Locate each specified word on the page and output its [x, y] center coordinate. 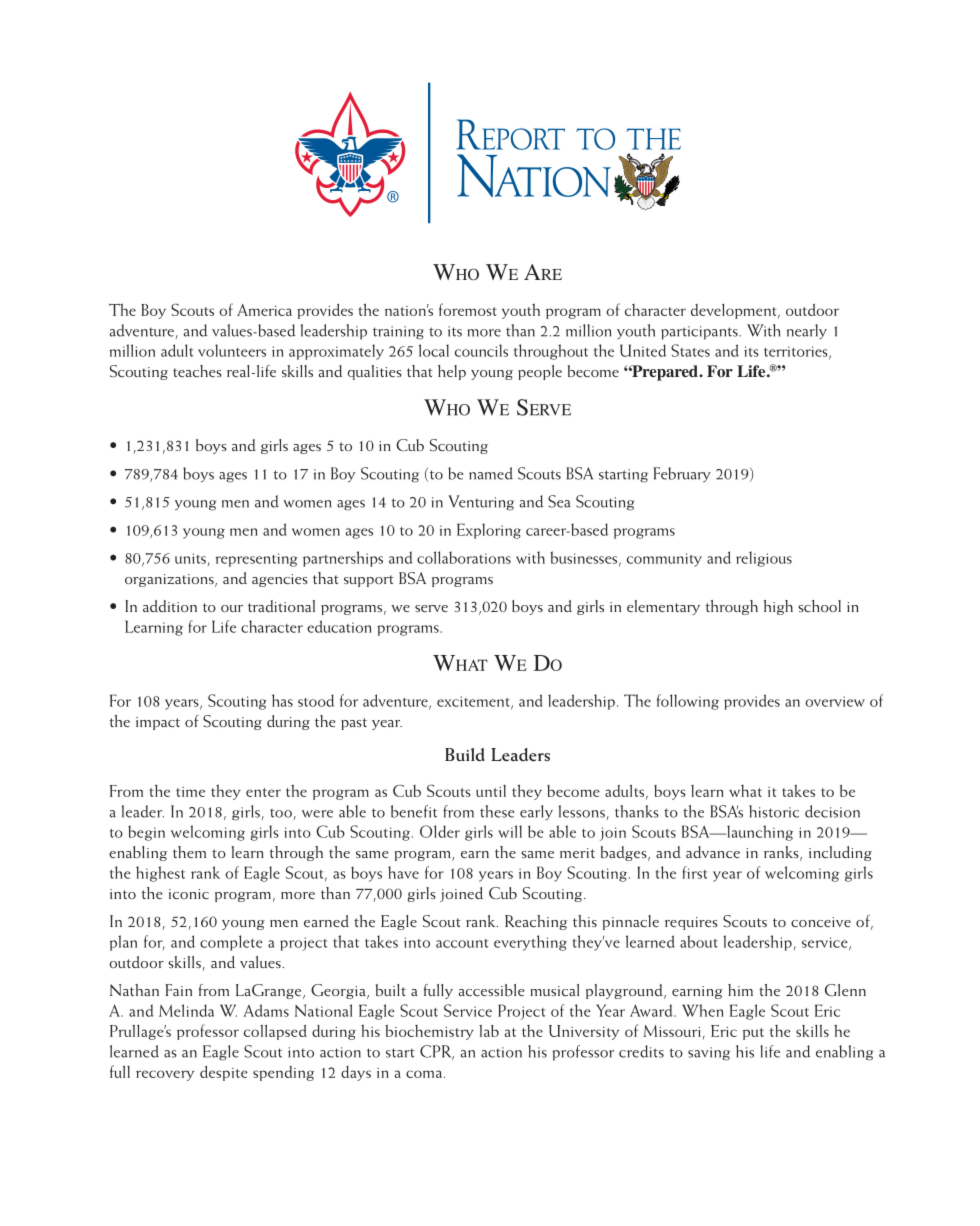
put [753, 1034]
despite [224, 1073]
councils [481, 350]
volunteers [232, 350]
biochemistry [429, 1032]
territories [797, 352]
